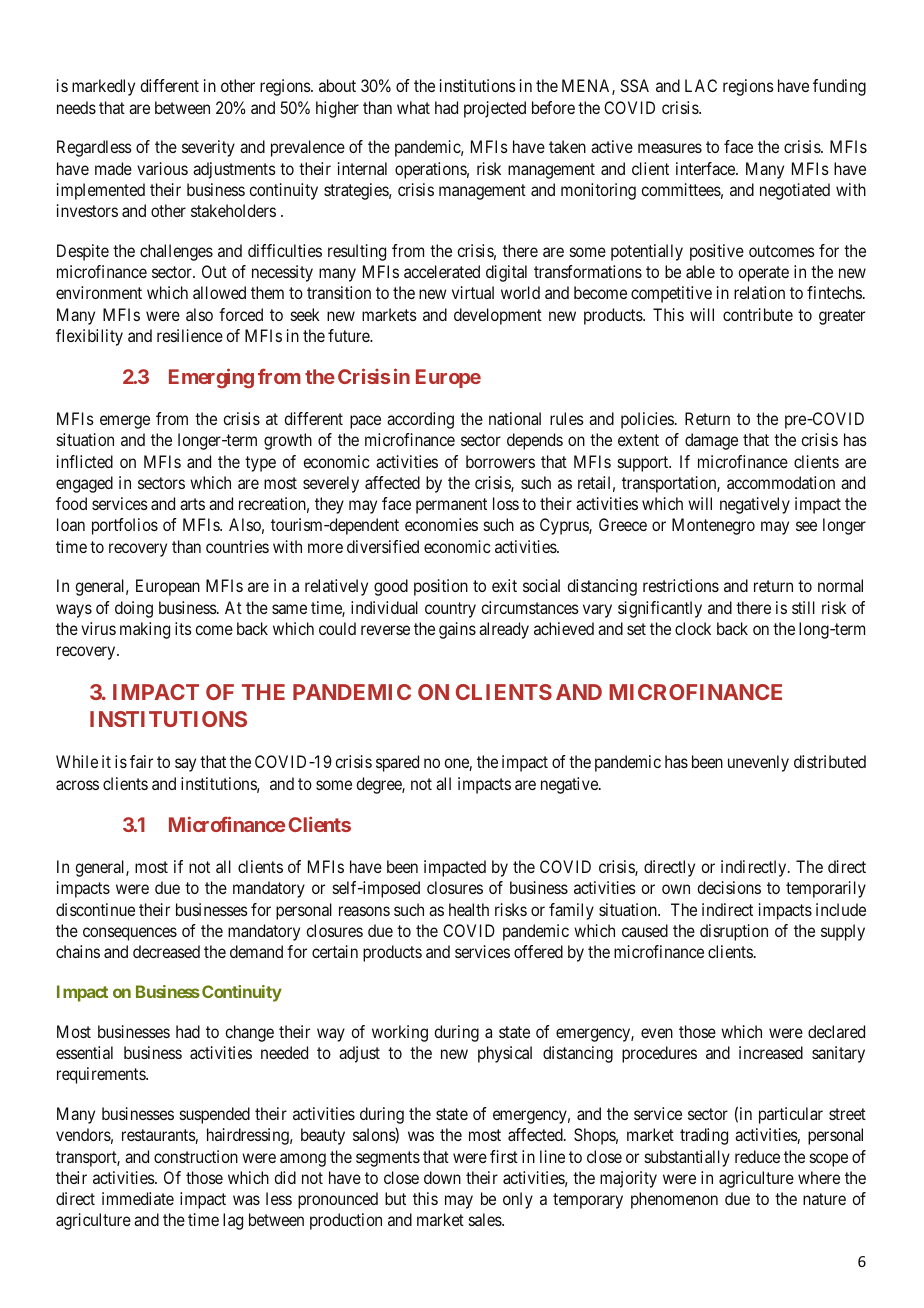  Describe the element at coordinates (701, 85) in the document. I see `LAC` at that location.
